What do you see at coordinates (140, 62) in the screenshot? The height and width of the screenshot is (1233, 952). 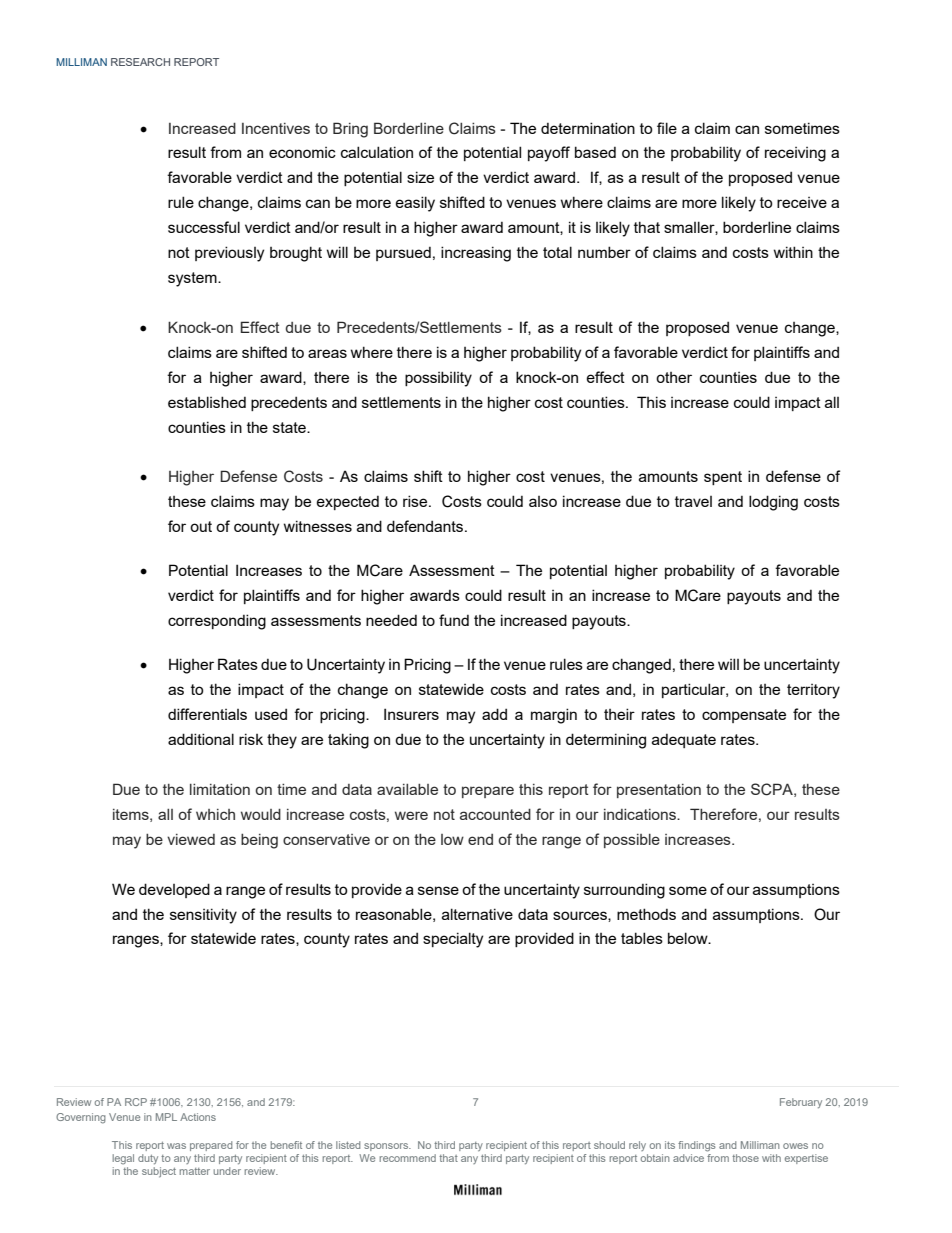 I see `RESEARCH` at bounding box center [140, 62].
